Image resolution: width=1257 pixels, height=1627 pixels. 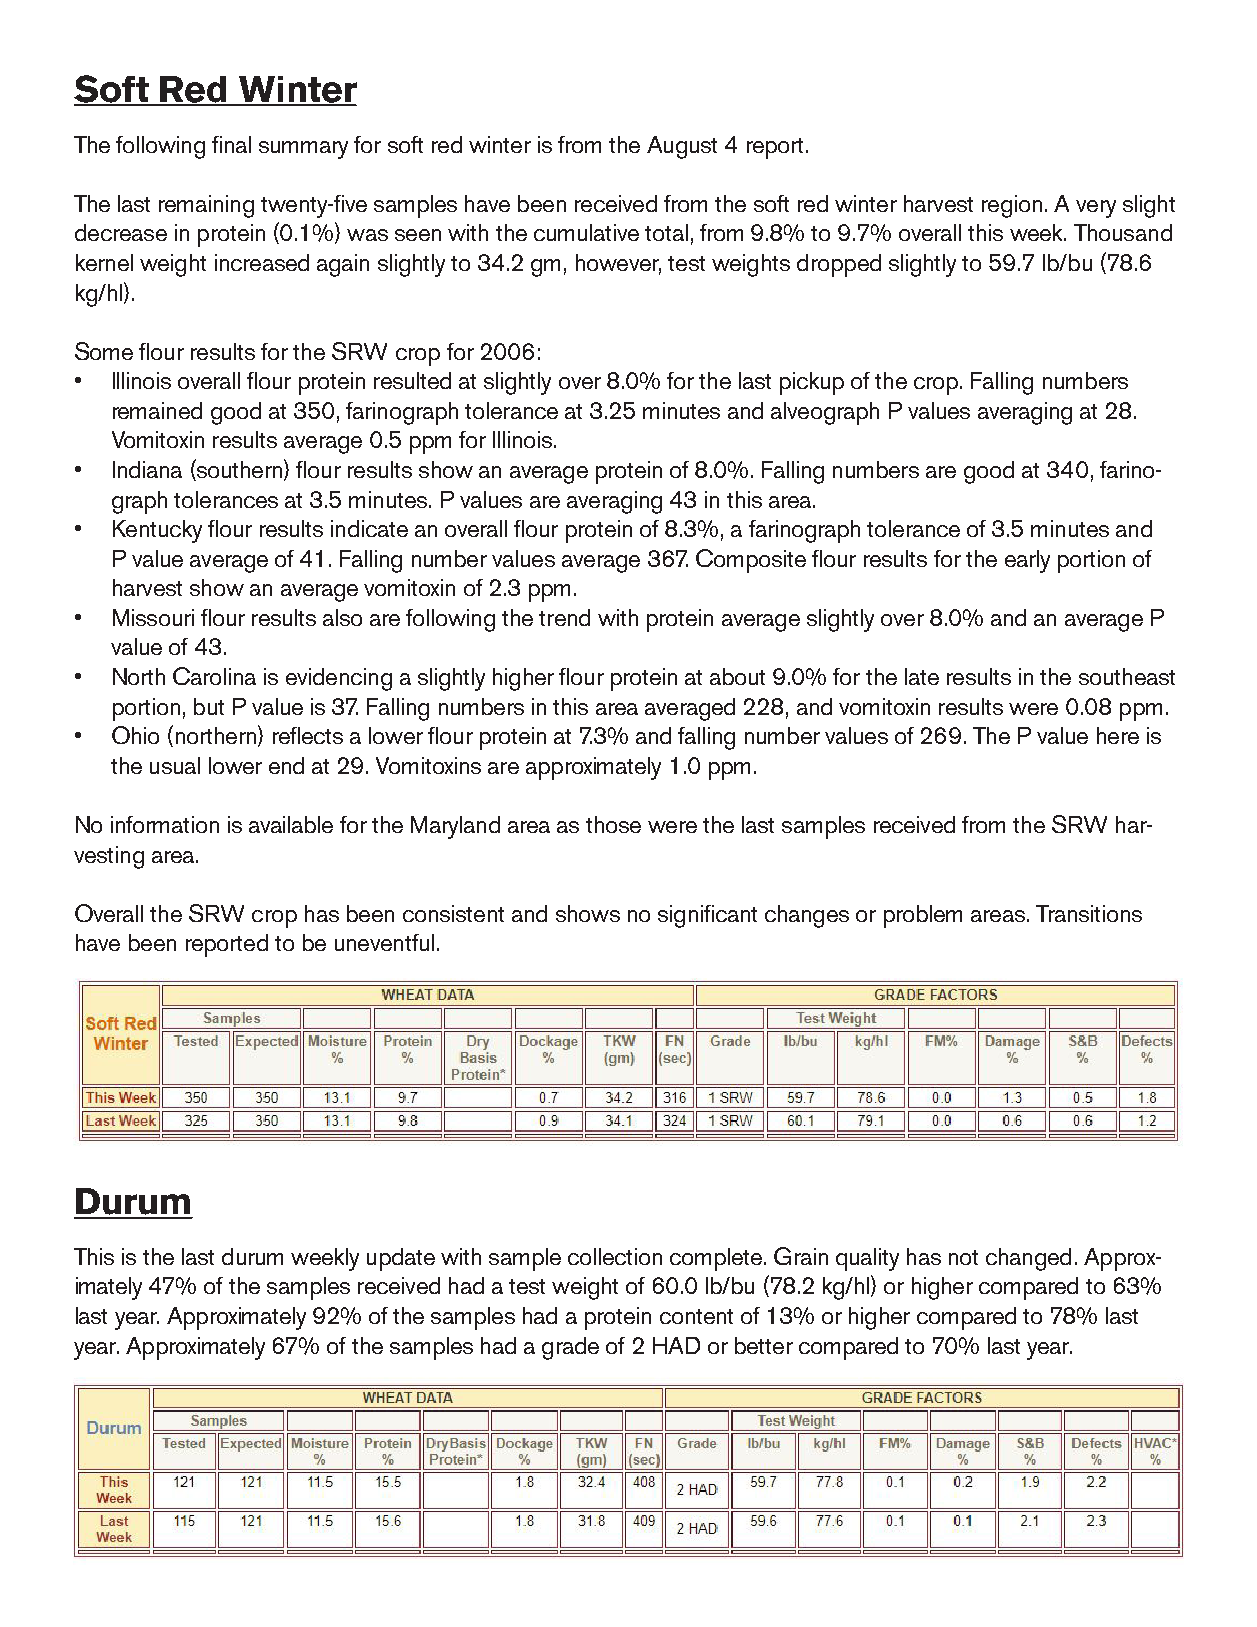 I want to click on August, so click(x=682, y=147).
